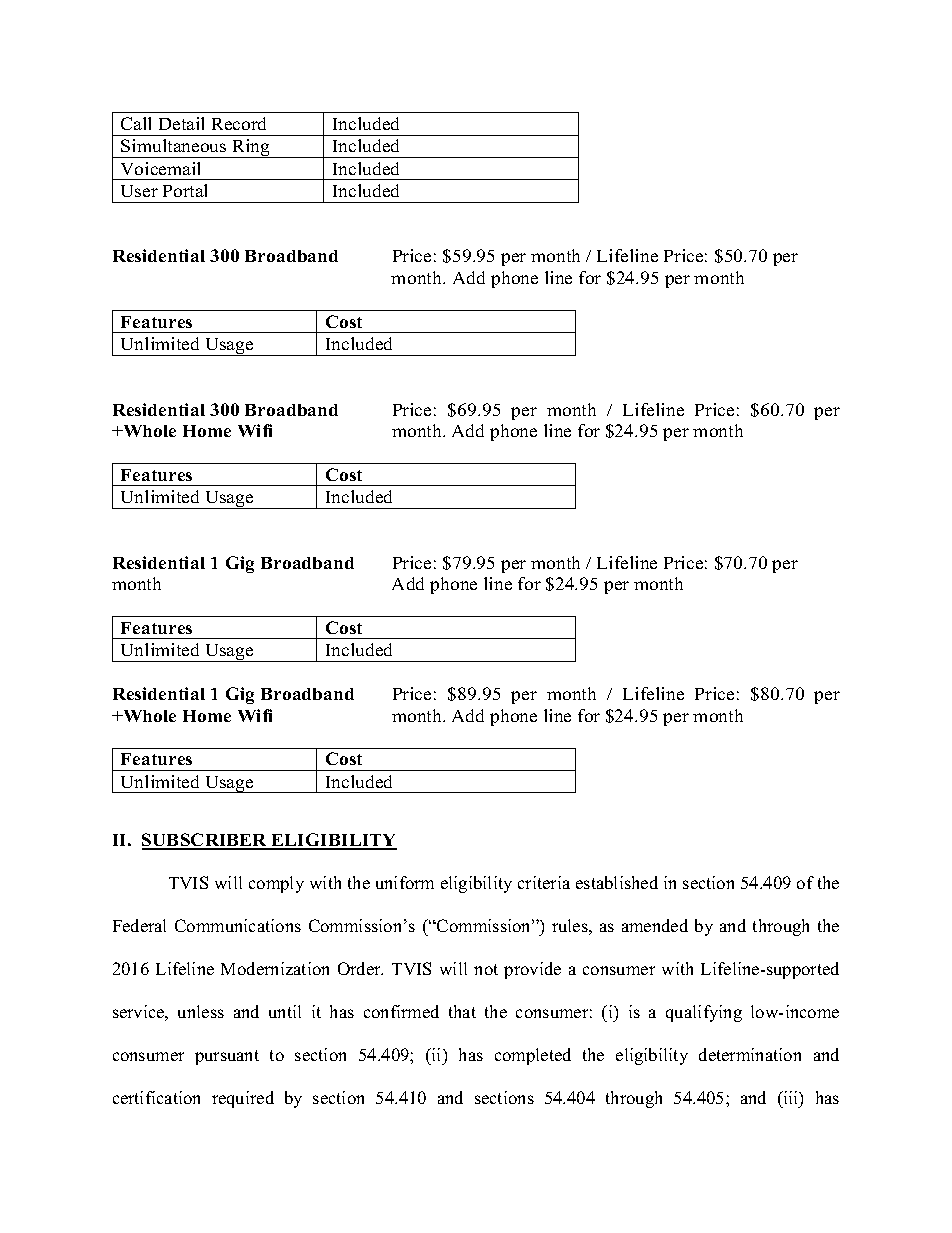 The width and height of the image is (952, 1233). Describe the element at coordinates (617, 882) in the image. I see `established` at that location.
